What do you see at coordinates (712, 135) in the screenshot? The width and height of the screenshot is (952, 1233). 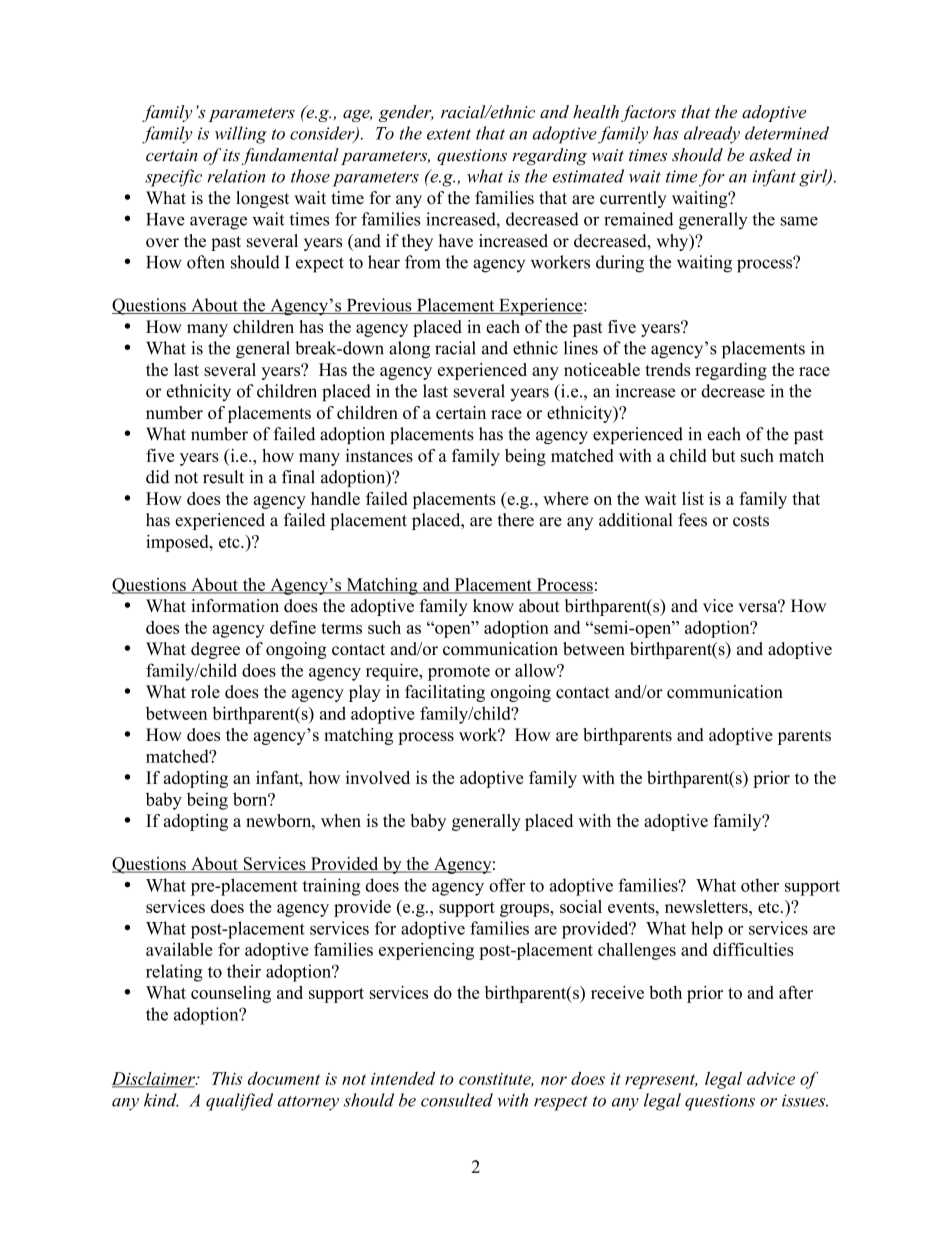 I see `already` at bounding box center [712, 135].
